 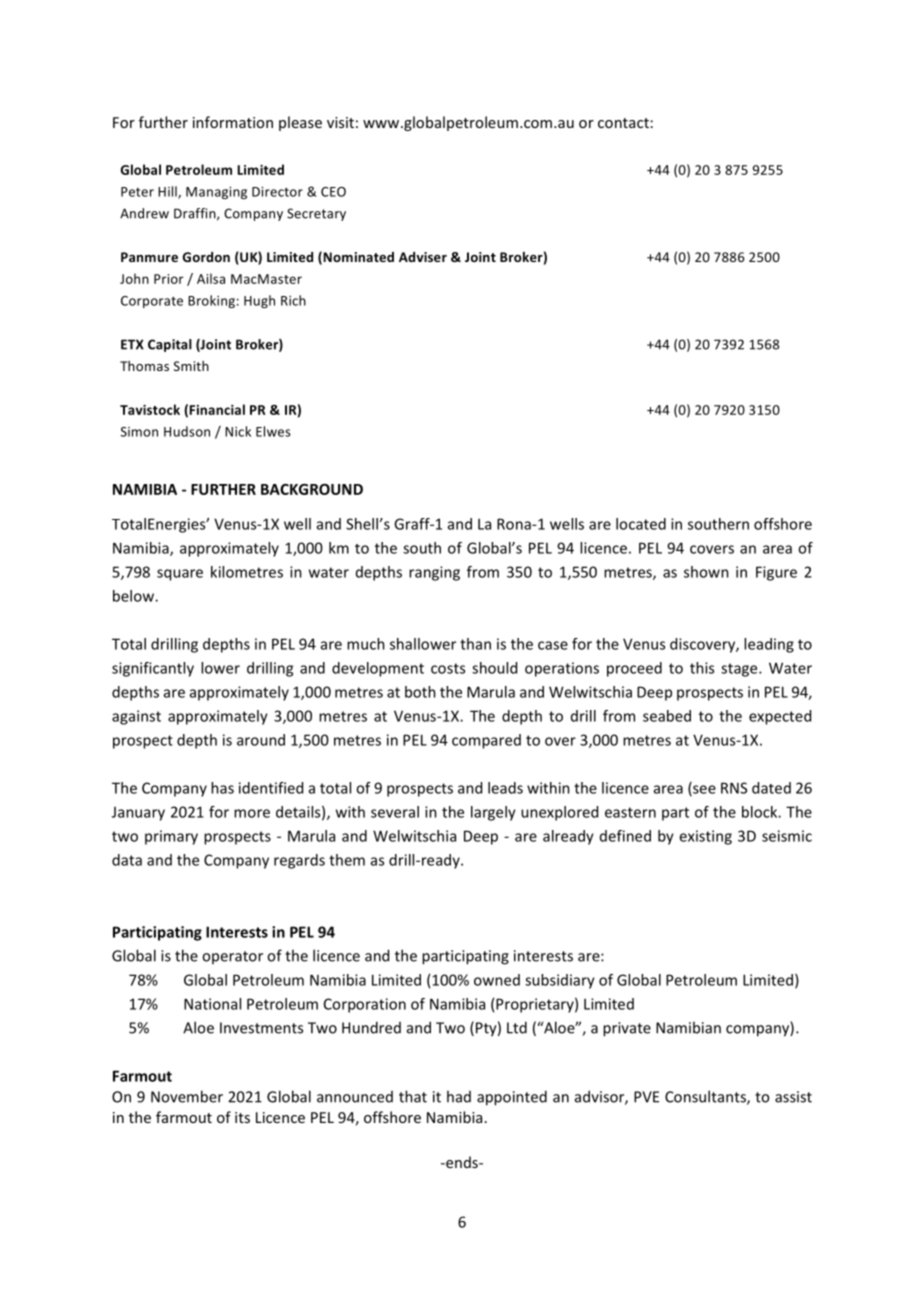 I want to click on visit, so click(x=340, y=122).
